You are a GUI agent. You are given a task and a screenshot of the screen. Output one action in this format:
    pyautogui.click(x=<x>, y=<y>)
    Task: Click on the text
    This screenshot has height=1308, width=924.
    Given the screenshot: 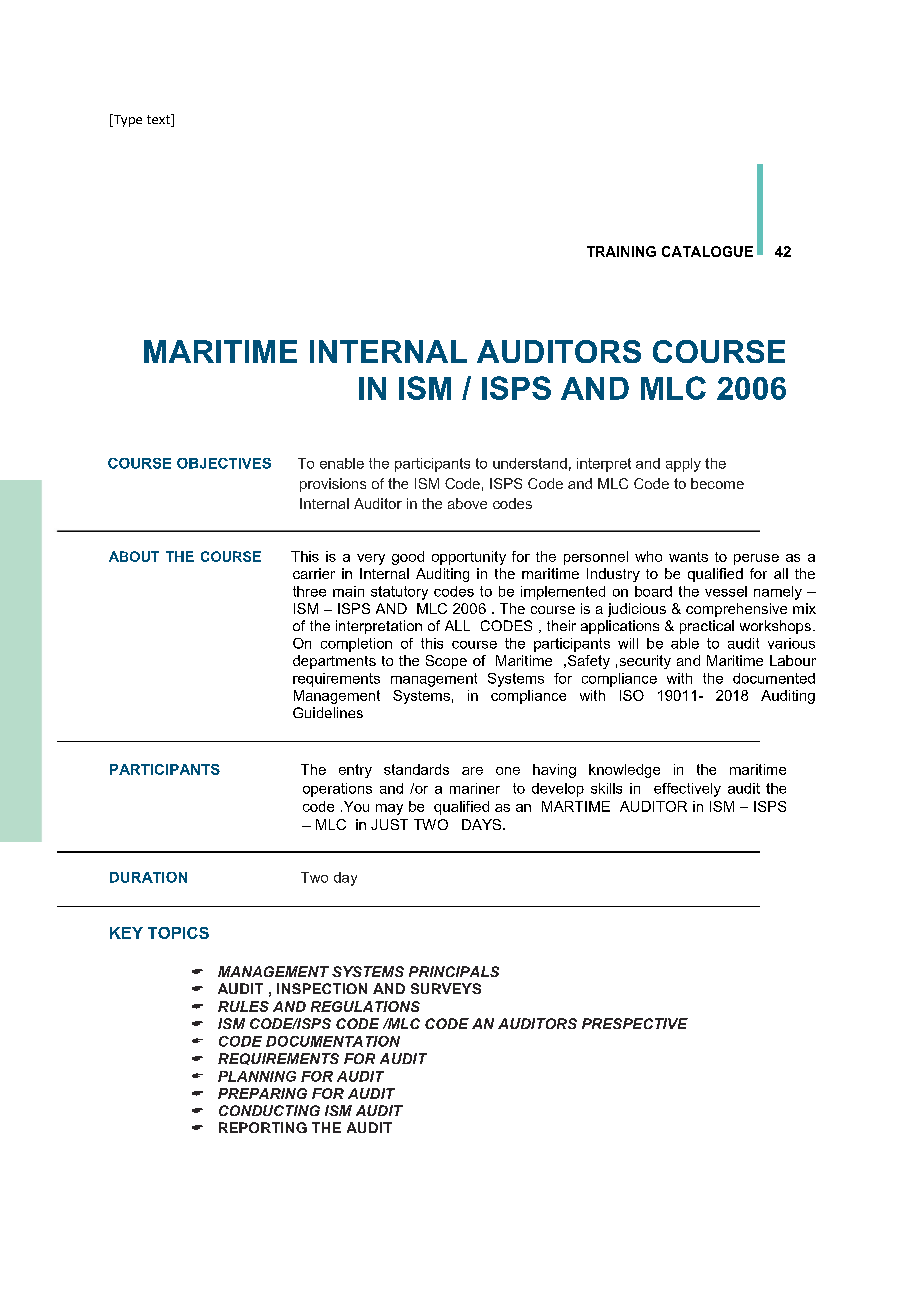 What is the action you would take?
    pyautogui.click(x=159, y=120)
